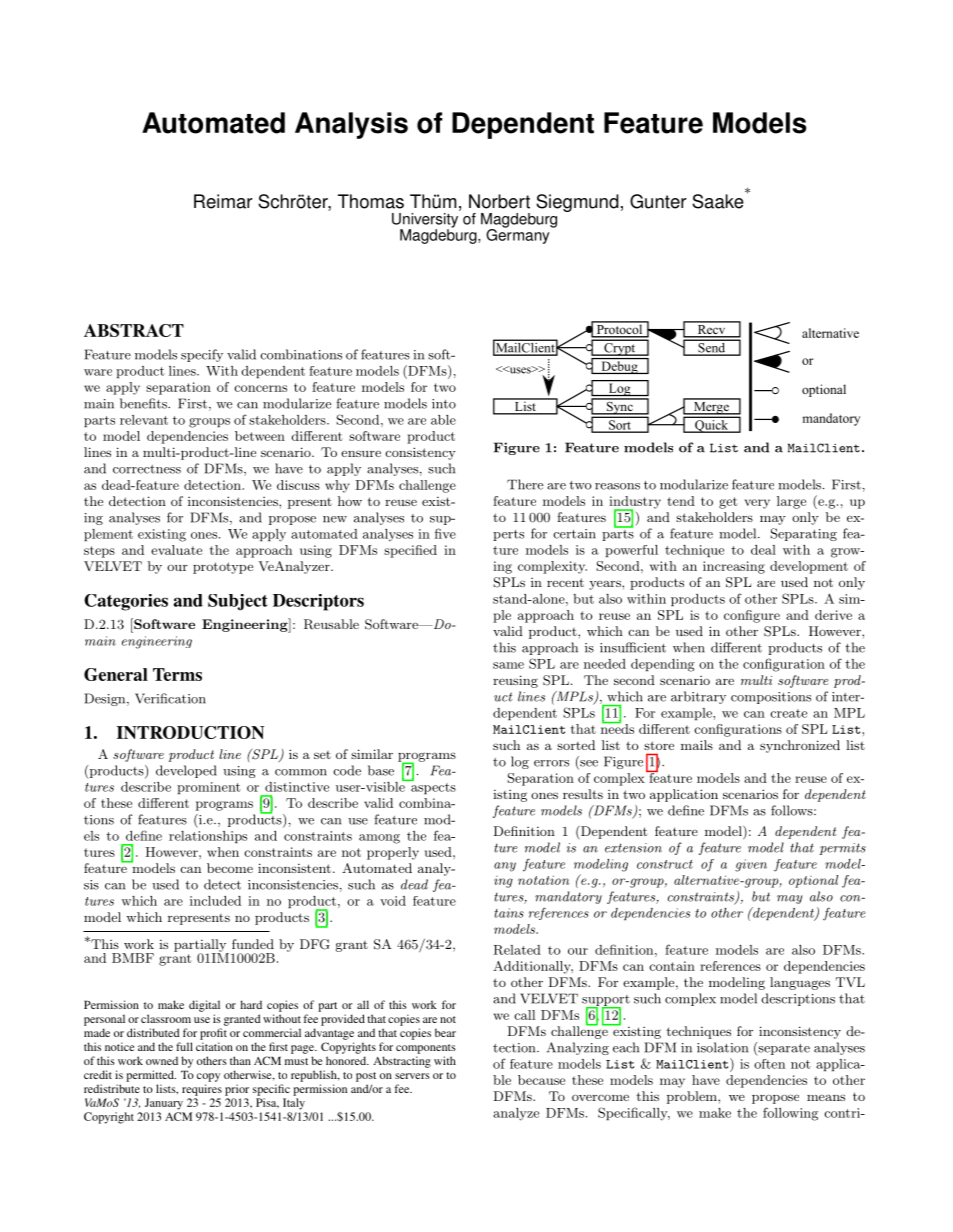  Describe the element at coordinates (426, 220) in the screenshot. I see `University` at that location.
